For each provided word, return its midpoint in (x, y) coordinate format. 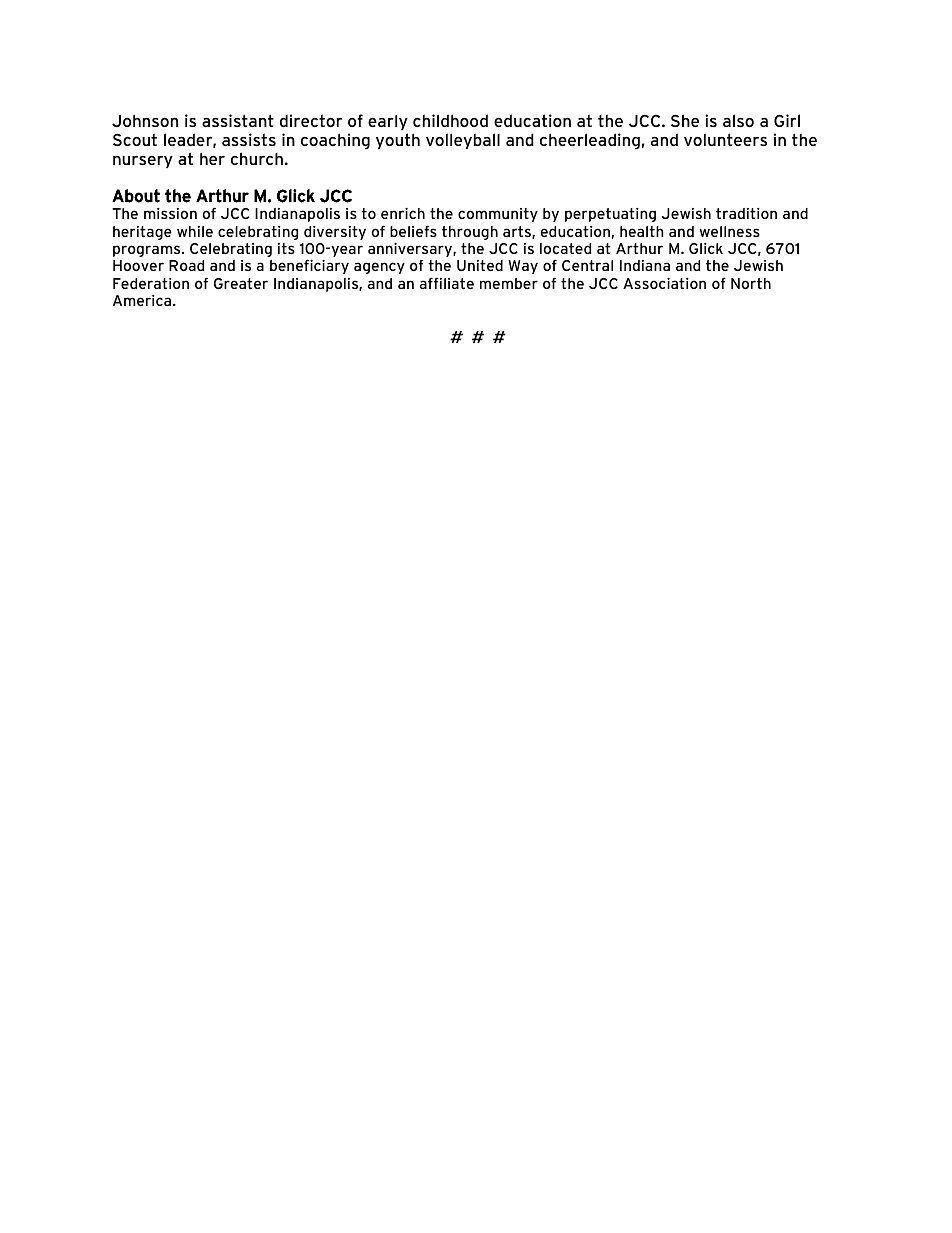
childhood (450, 120)
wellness (729, 231)
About (136, 196)
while (195, 231)
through (470, 233)
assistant (238, 120)
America (143, 300)
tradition (746, 213)
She (685, 120)
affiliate (447, 283)
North (751, 283)
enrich (403, 213)
